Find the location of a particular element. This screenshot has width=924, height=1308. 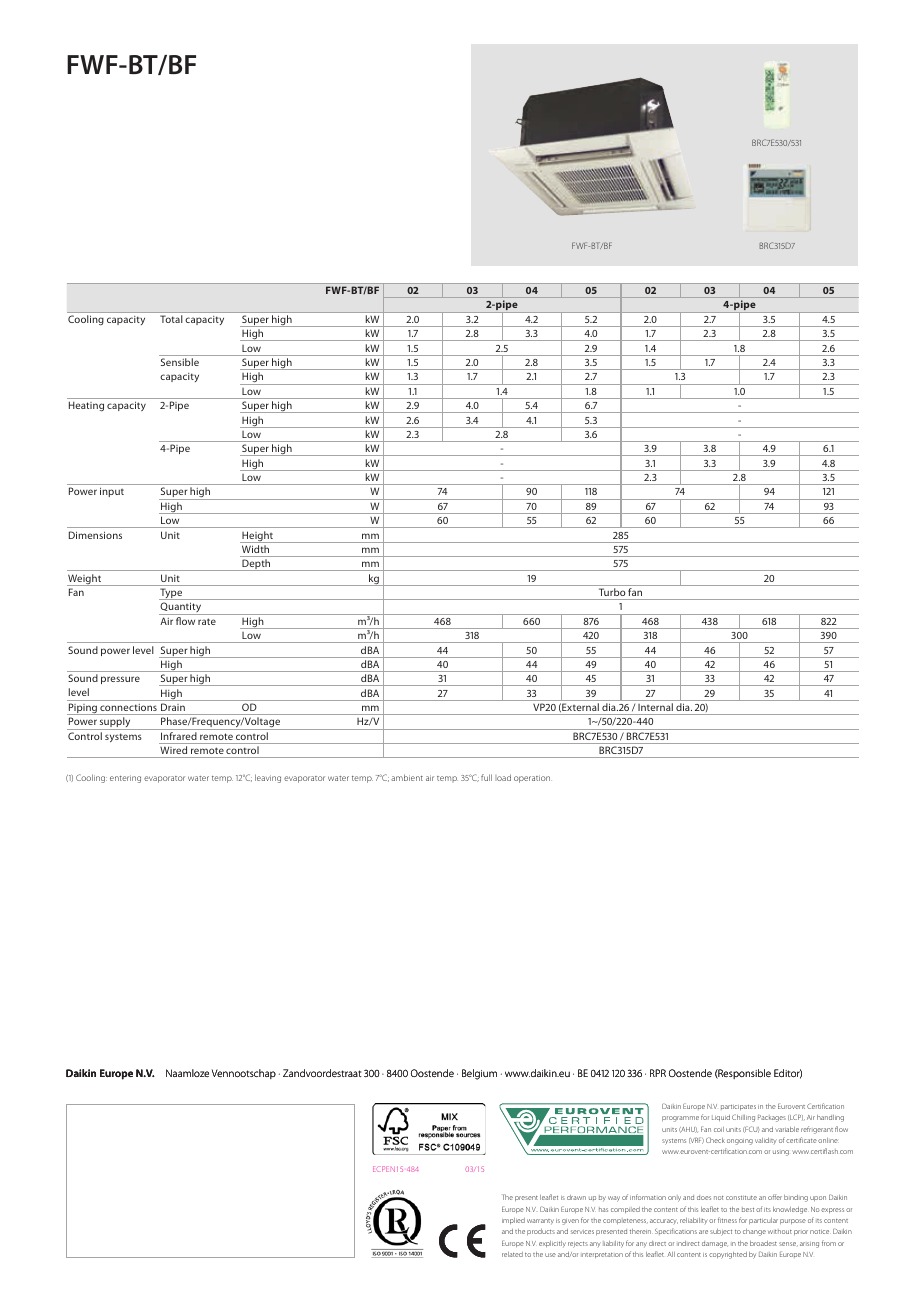

Internal is located at coordinates (655, 707).
